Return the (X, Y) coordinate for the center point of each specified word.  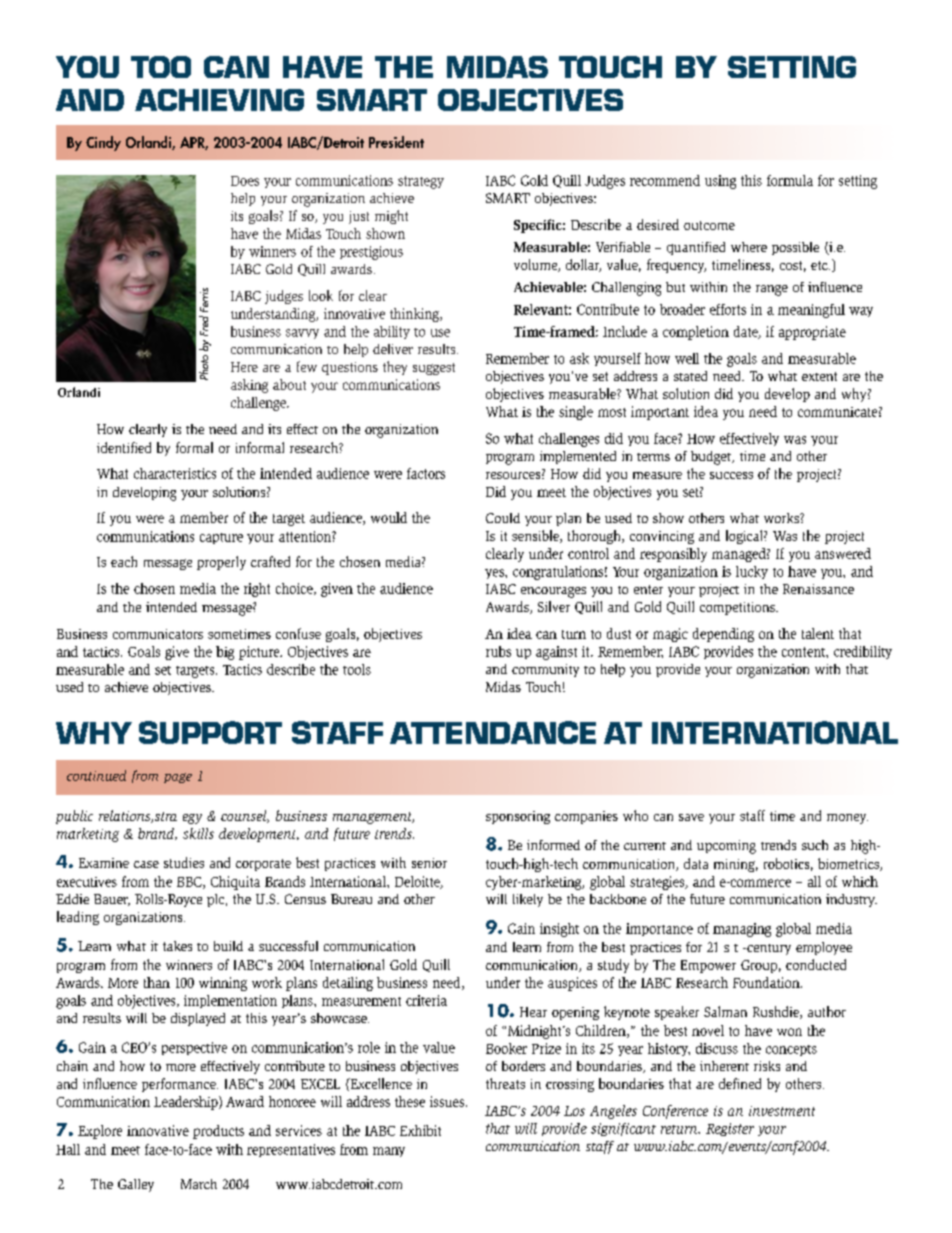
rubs (498, 651)
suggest (434, 369)
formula (790, 180)
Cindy (103, 143)
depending (723, 635)
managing (742, 930)
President (396, 142)
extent (819, 376)
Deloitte (418, 882)
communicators (158, 634)
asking (249, 386)
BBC (190, 883)
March (199, 1184)
